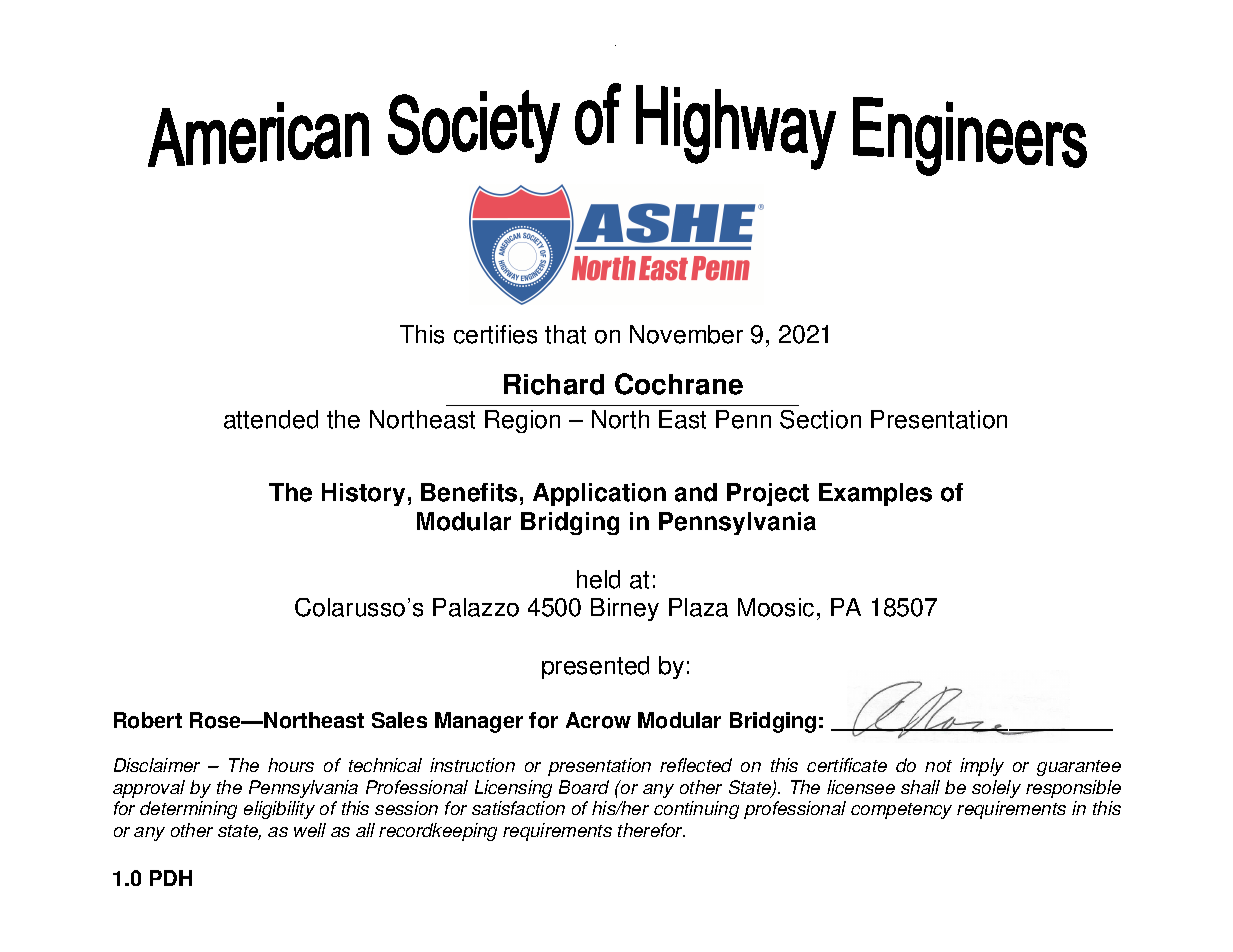 This screenshot has height=952, width=1233. I want to click on Plaza, so click(698, 607).
